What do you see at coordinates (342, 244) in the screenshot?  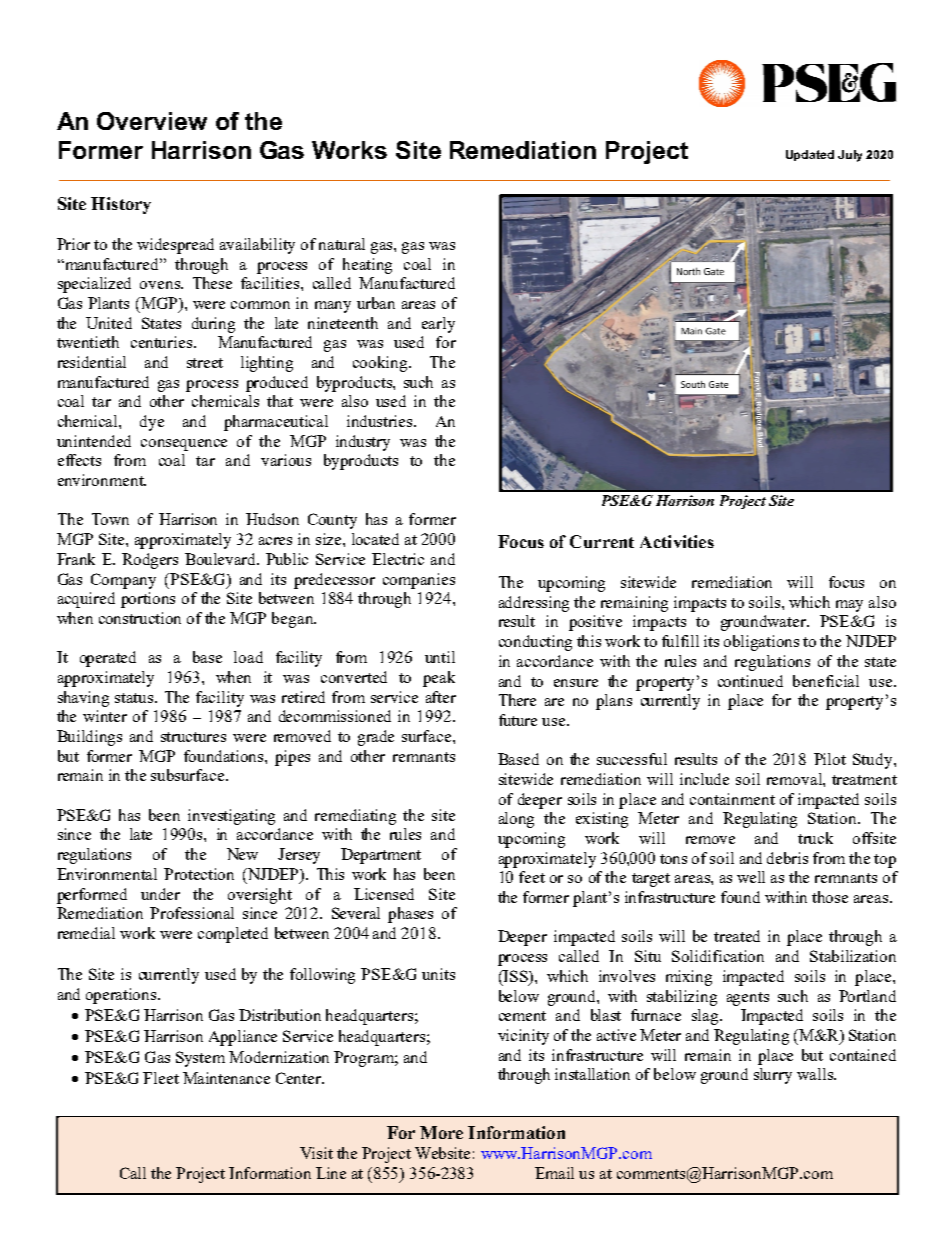 I see `natural` at bounding box center [342, 244].
